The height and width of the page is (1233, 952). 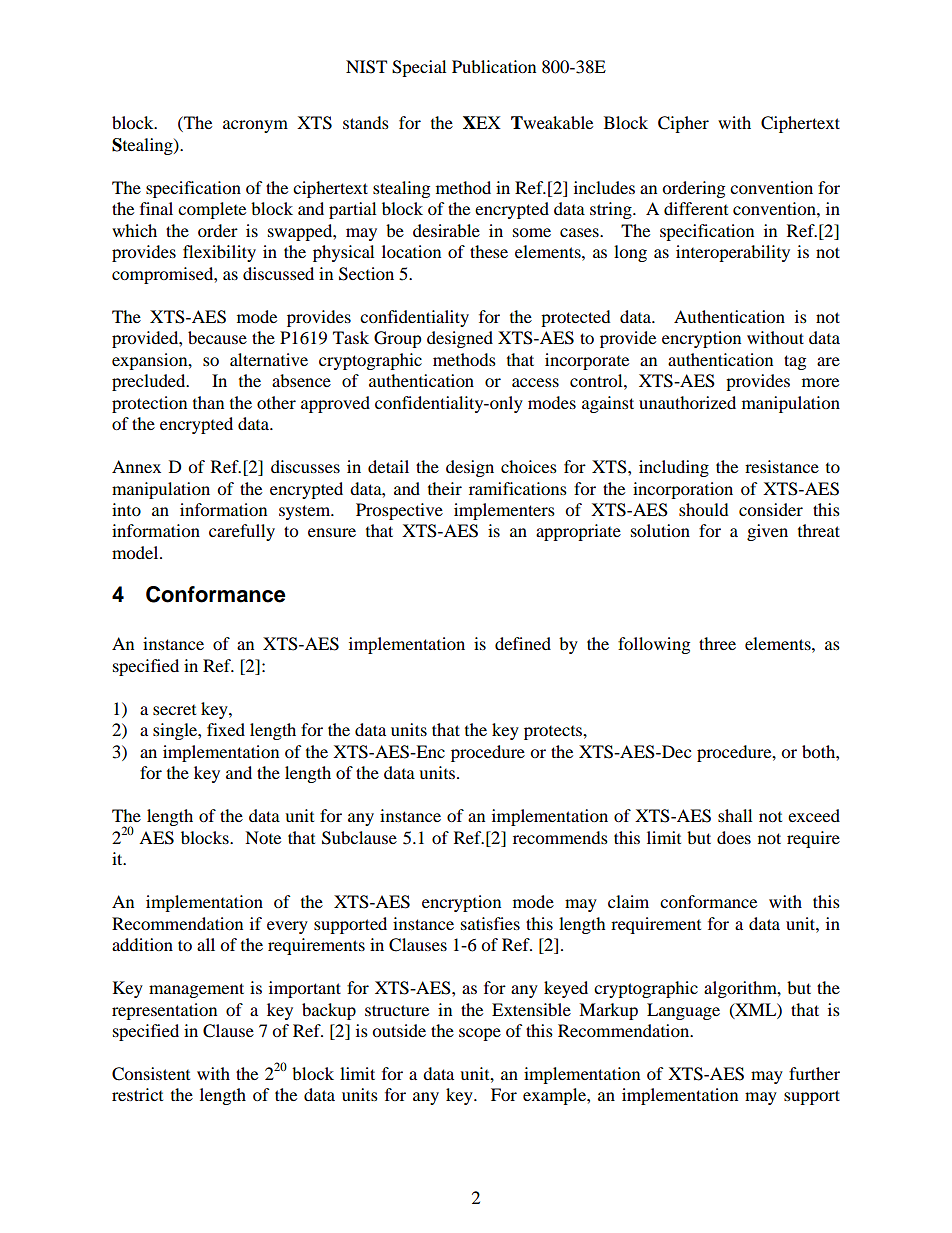 I want to click on XEX, so click(x=482, y=122).
